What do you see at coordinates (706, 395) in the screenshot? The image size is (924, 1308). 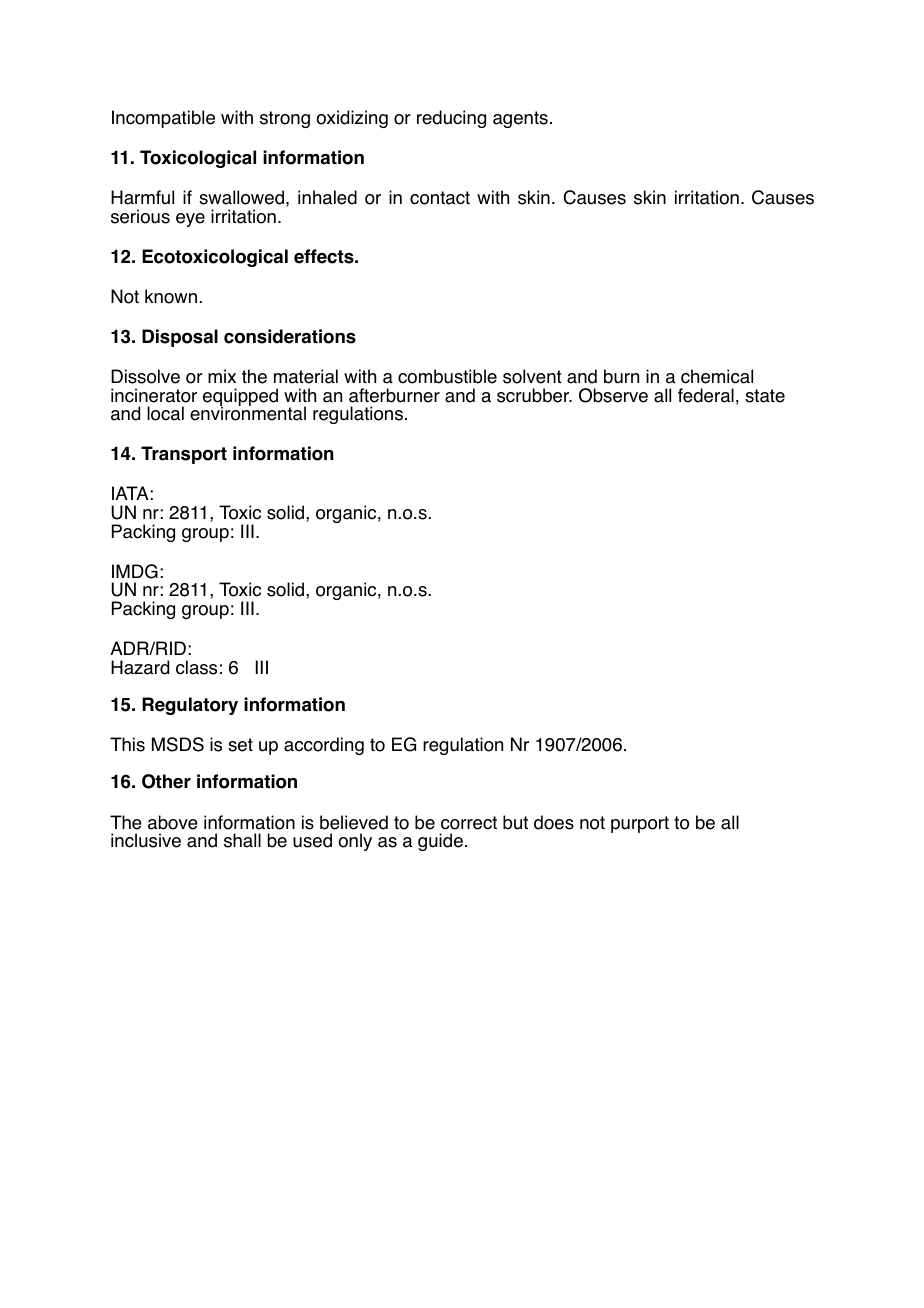 I see `federal` at bounding box center [706, 395].
